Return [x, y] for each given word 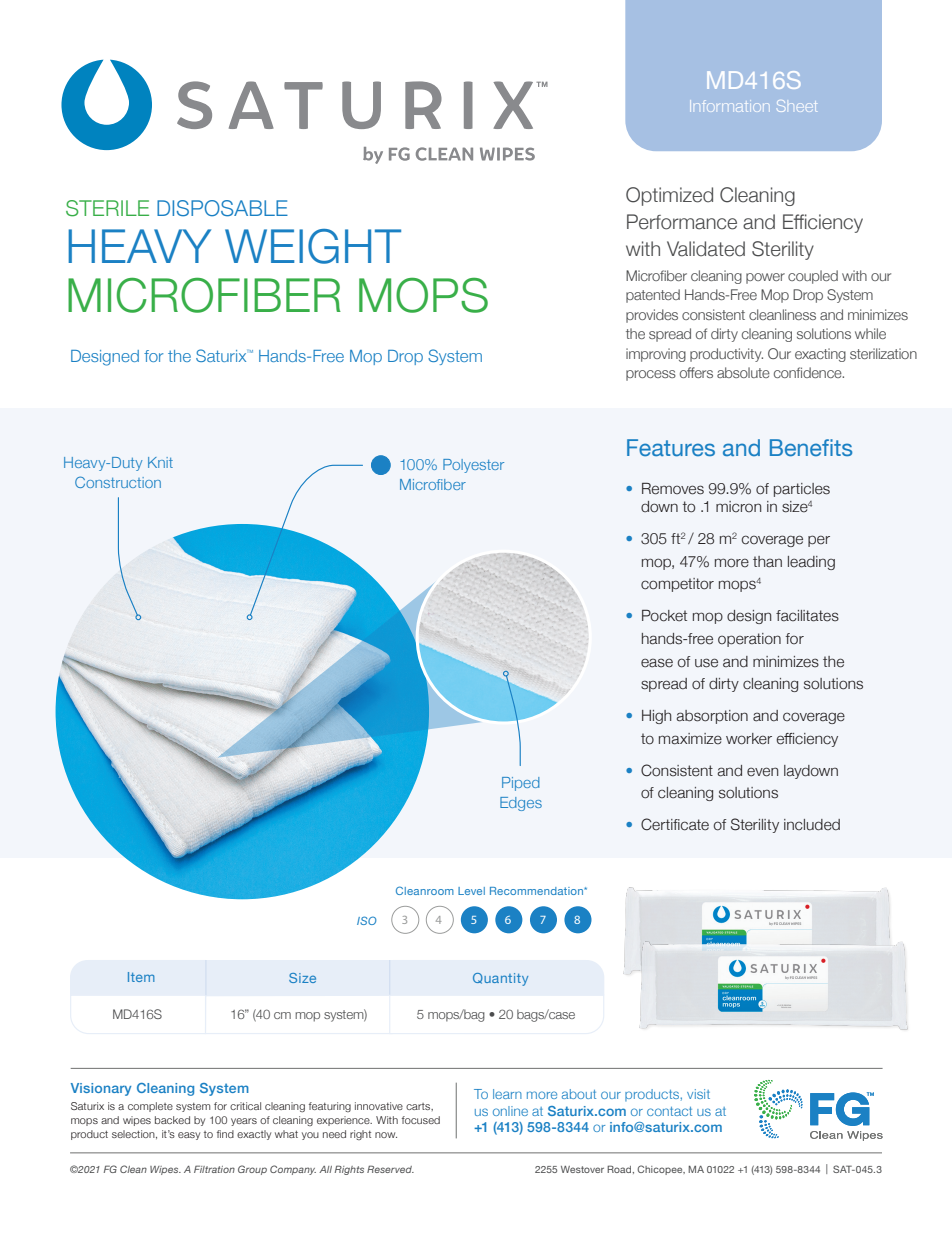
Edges [521, 804]
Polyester [473, 466]
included [812, 825]
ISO [367, 920]
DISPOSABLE [222, 208]
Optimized [669, 196]
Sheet [797, 106]
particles [802, 490]
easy [189, 1136]
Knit [160, 462]
